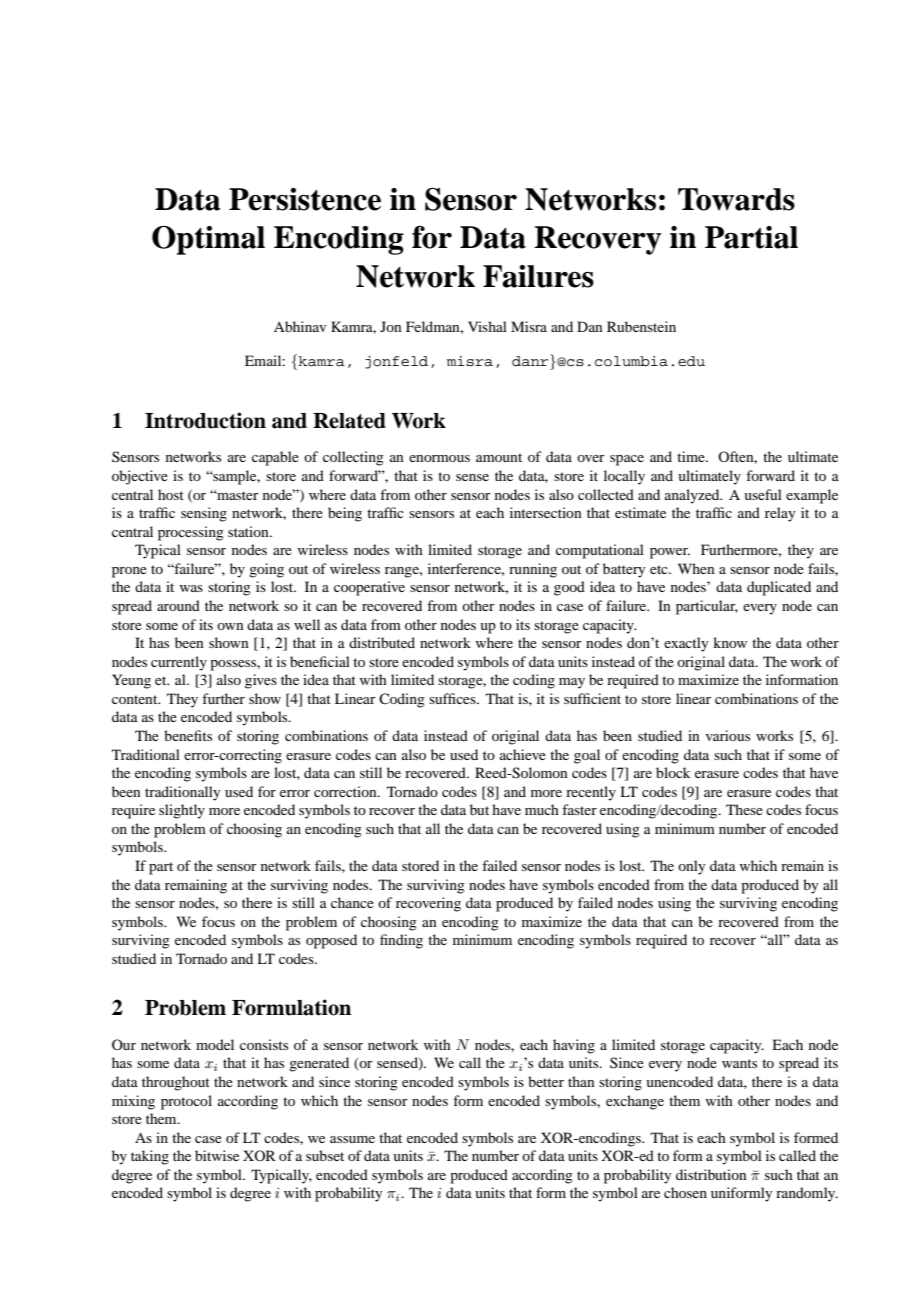 This document has height=1308, width=924. I want to click on distribution, so click(711, 1174).
